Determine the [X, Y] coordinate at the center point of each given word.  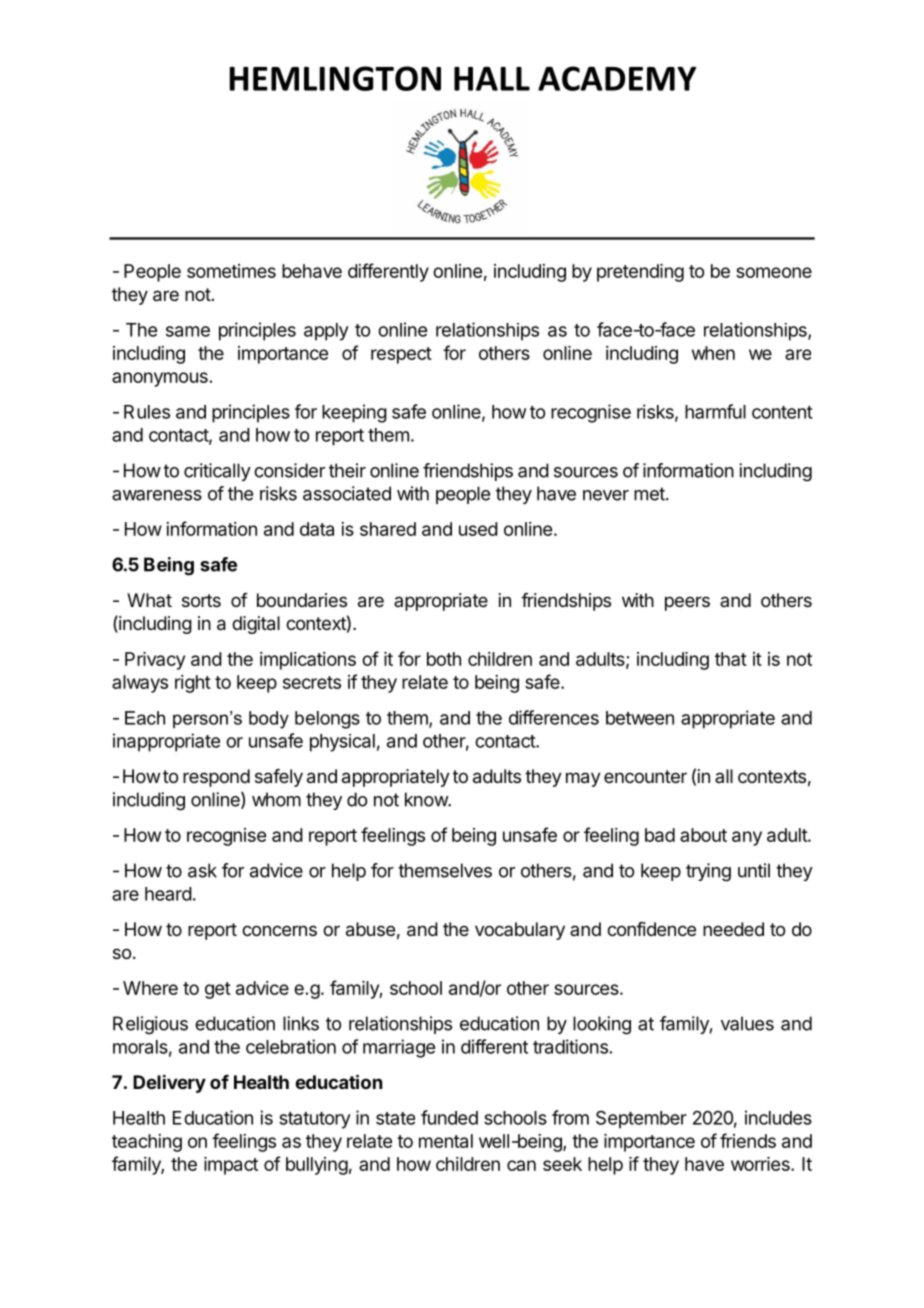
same [188, 331]
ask [202, 870]
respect [401, 355]
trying [708, 872]
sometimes [231, 271]
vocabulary [520, 931]
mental [446, 1141]
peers [687, 603]
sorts [201, 600]
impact [231, 1166]
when [713, 353]
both [444, 659]
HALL [492, 79]
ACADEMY [617, 78]
